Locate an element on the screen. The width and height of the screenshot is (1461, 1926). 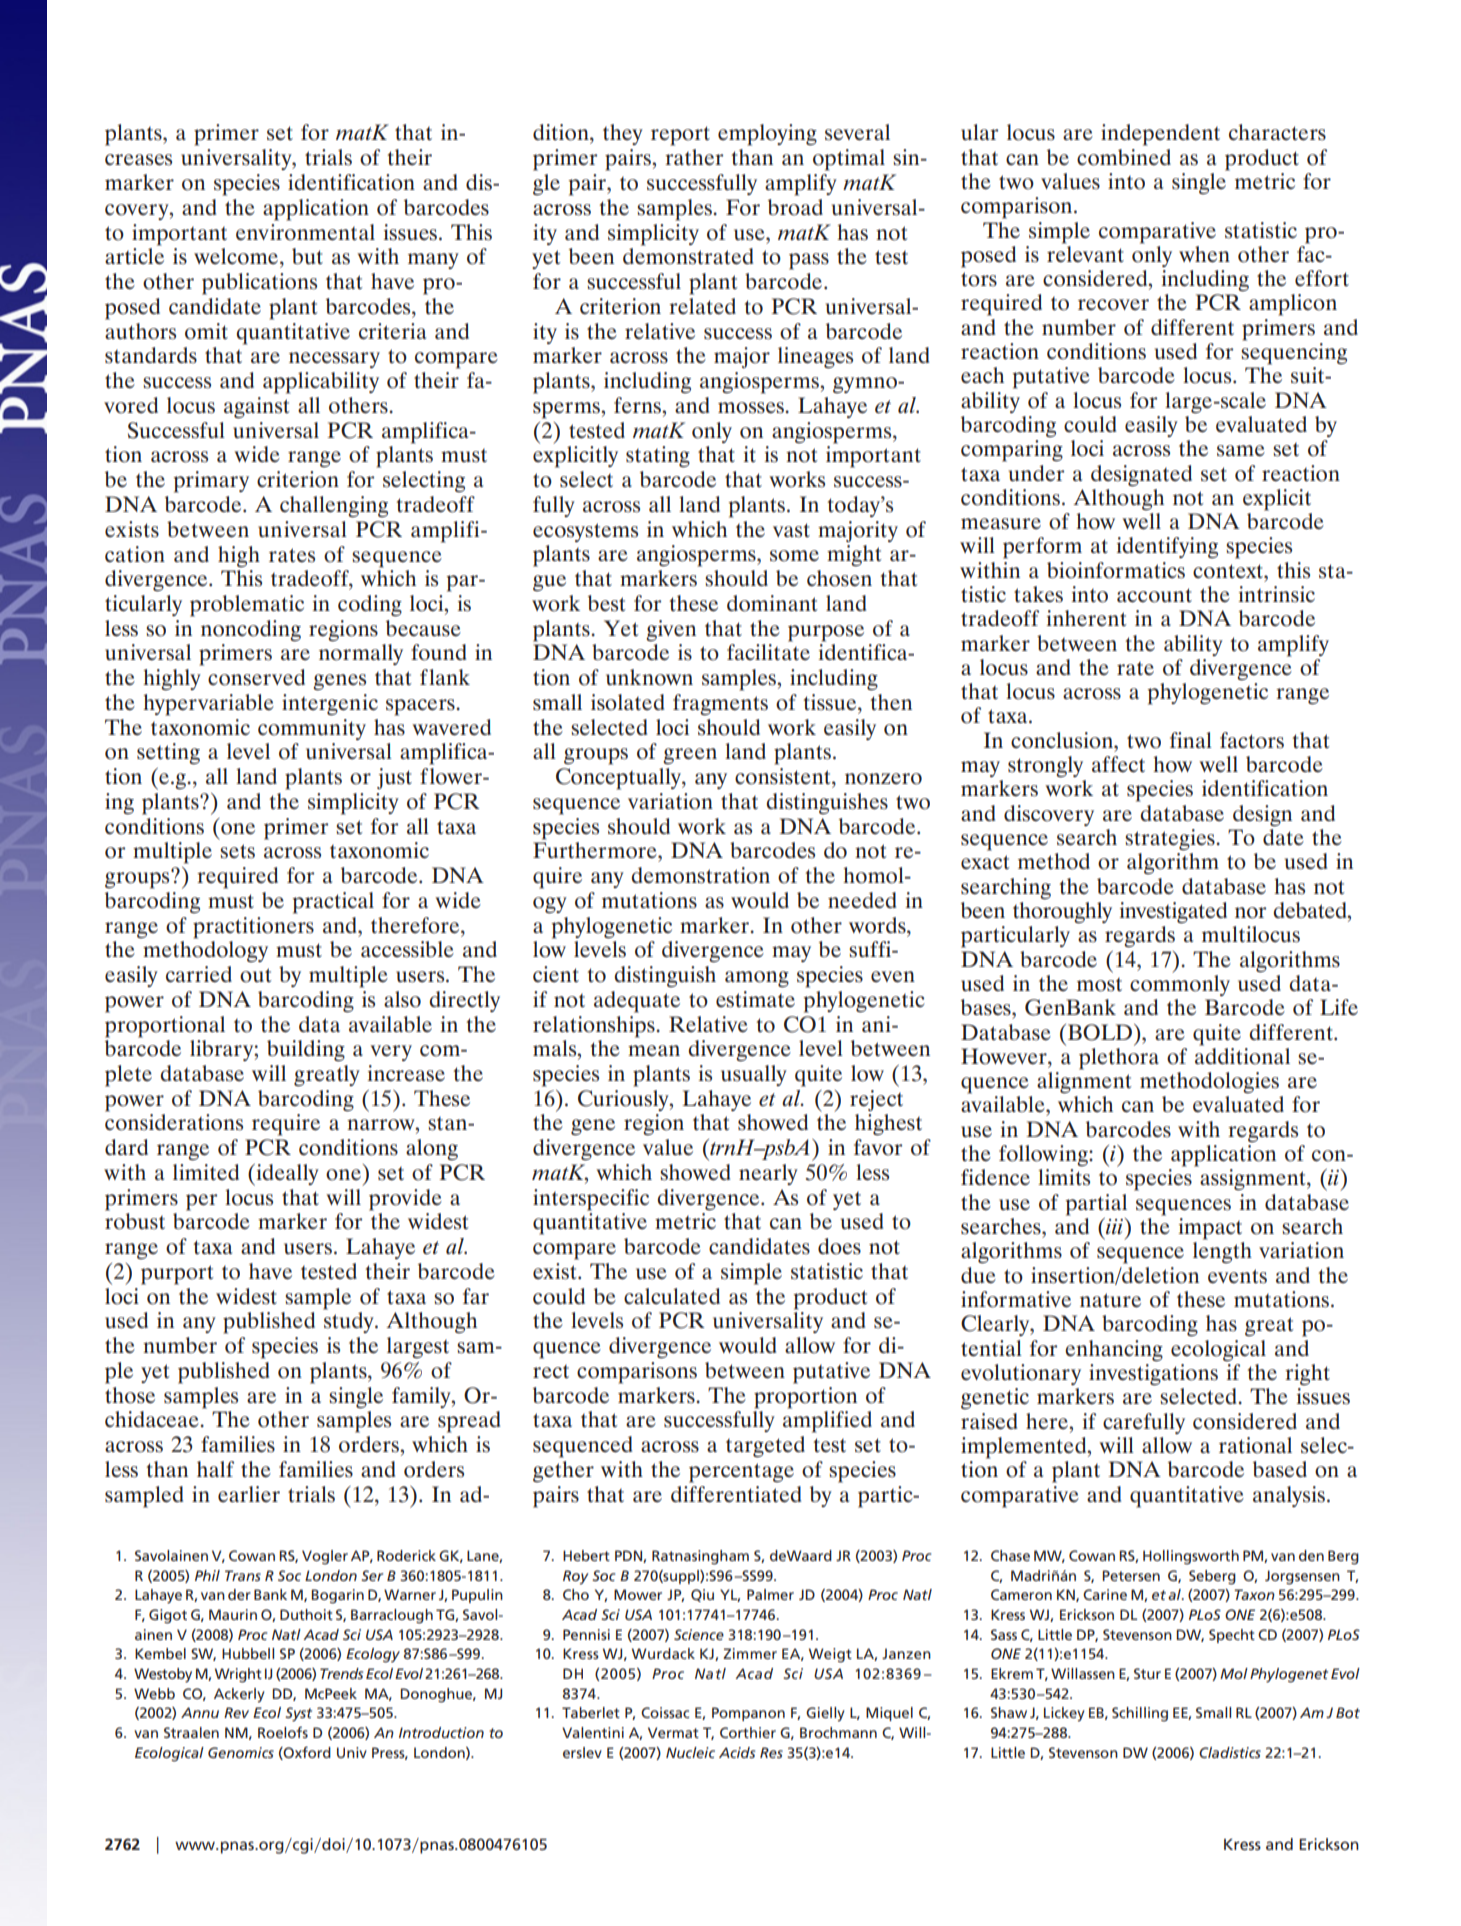
conserved is located at coordinates (256, 677).
